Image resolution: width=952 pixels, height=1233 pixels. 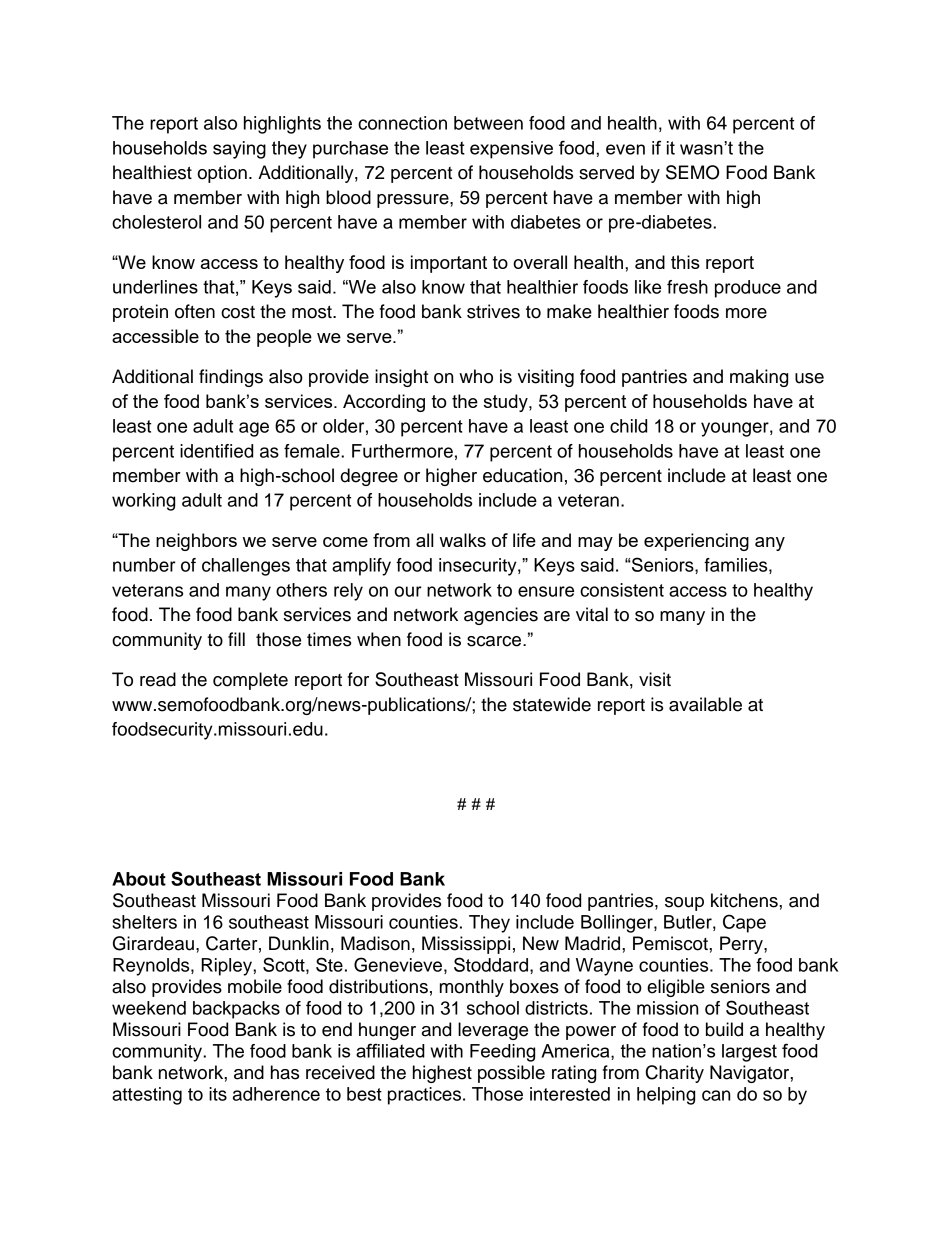 I want to click on saying, so click(x=239, y=150).
